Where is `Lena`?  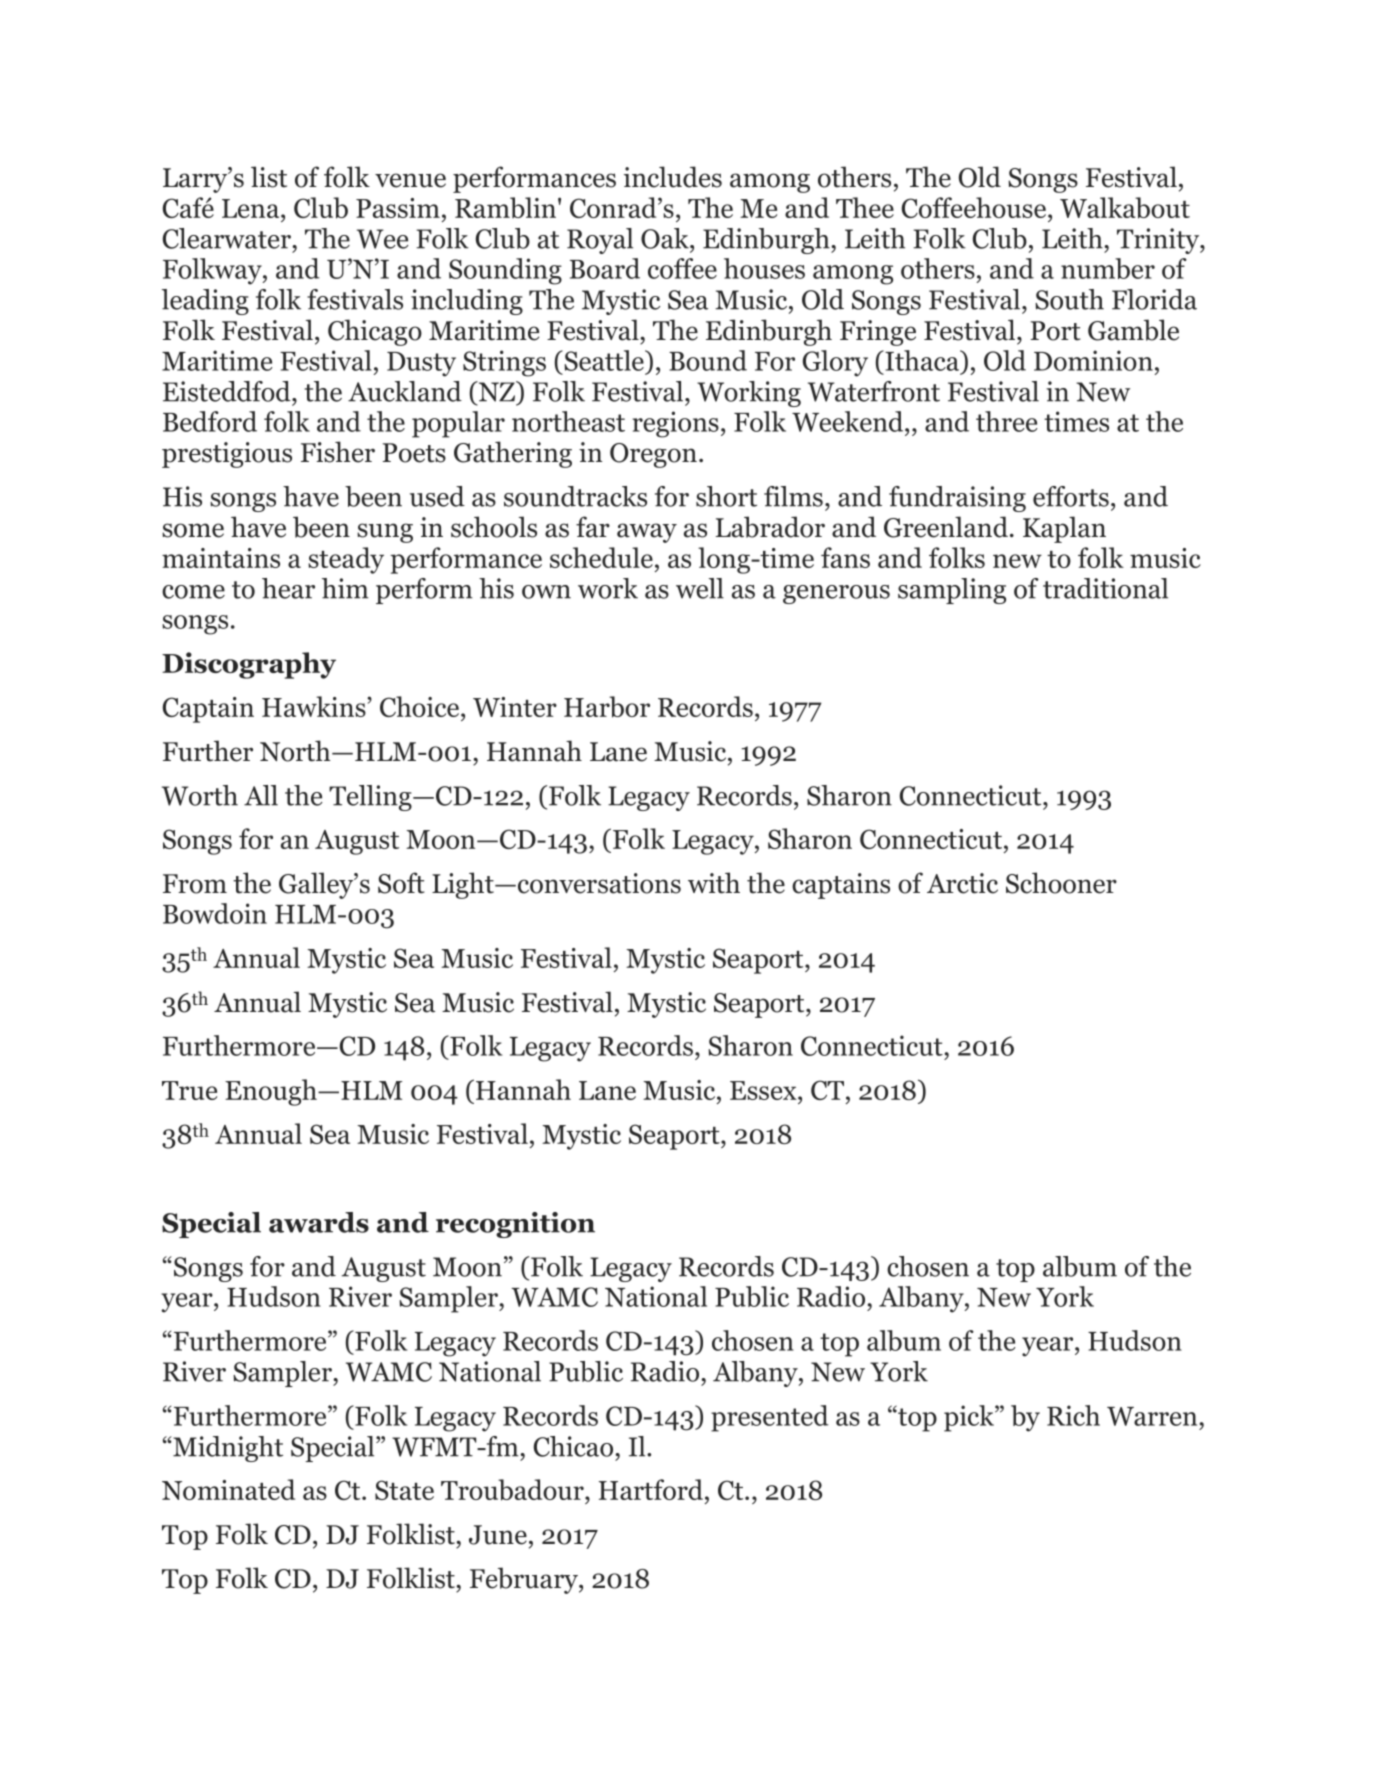 Lena is located at coordinates (252, 208).
